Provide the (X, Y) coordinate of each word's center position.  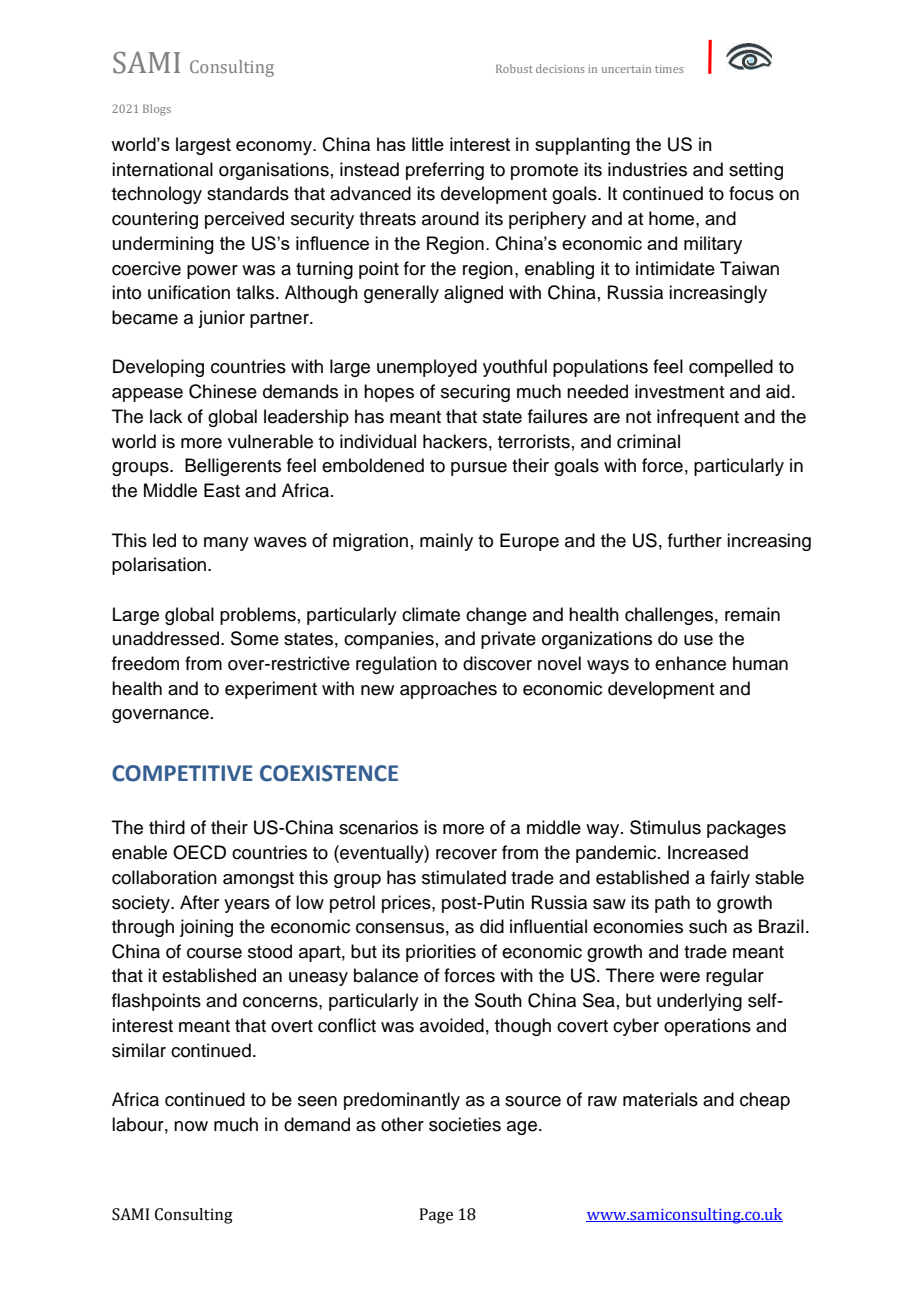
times (669, 69)
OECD (199, 852)
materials (660, 1099)
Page (436, 1216)
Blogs (157, 110)
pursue (479, 469)
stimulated (464, 877)
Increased (708, 852)
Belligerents (233, 467)
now (191, 1126)
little (428, 144)
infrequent (698, 418)
